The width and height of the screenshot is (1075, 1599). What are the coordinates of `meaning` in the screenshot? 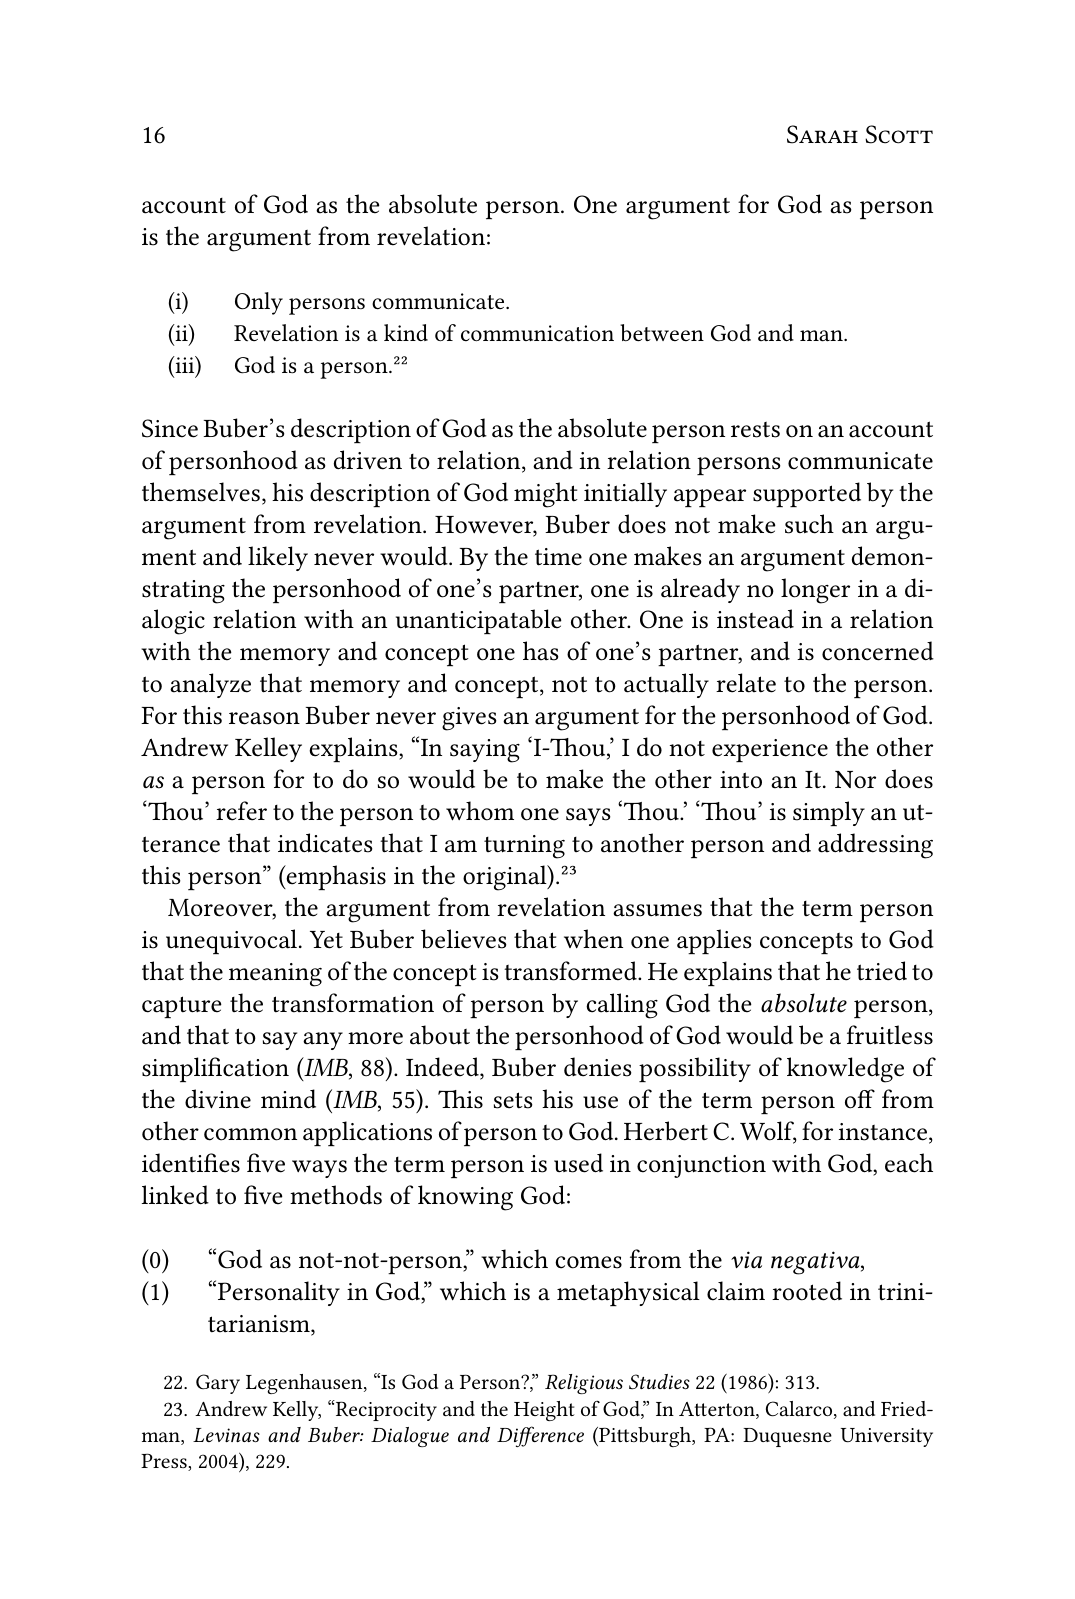 It's located at (275, 975).
